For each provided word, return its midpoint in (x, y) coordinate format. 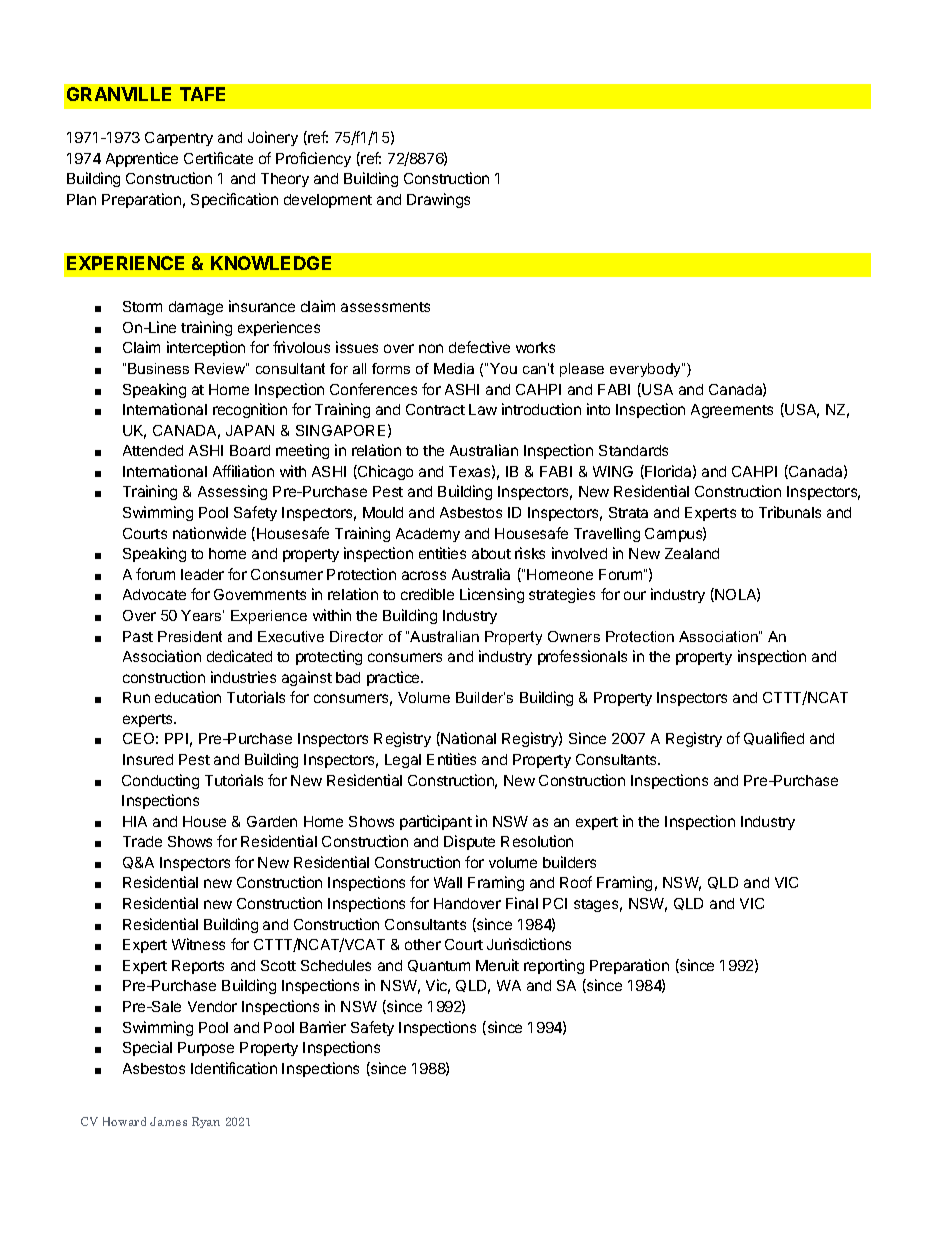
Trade (142, 841)
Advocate (154, 594)
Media (454, 368)
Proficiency (313, 159)
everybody (646, 370)
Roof (576, 882)
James (168, 1121)
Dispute (469, 842)
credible (427, 594)
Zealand (692, 553)
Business (158, 368)
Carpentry (179, 139)
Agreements (732, 411)
